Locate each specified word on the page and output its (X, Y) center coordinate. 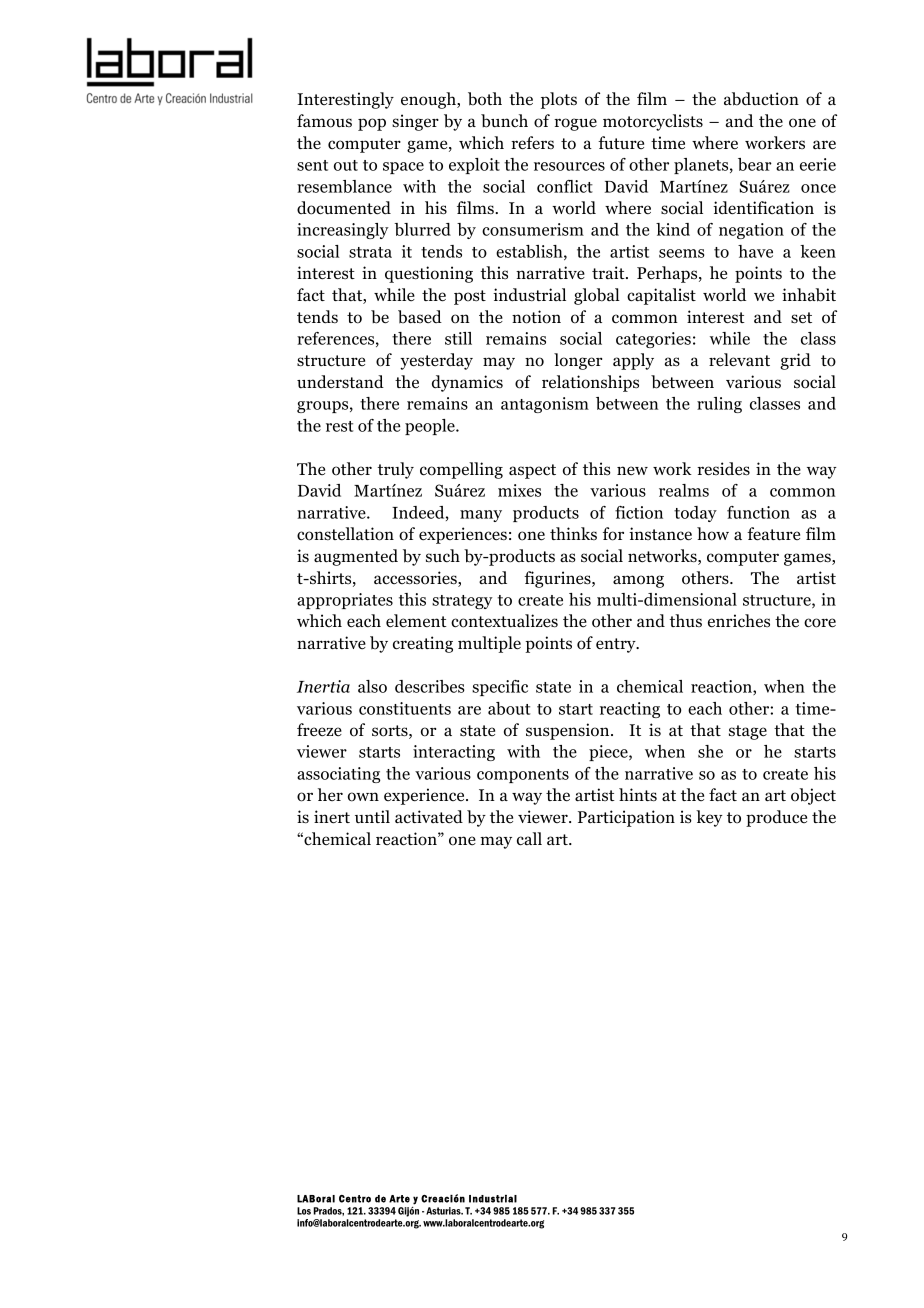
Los (304, 1211)
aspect (532, 471)
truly (395, 470)
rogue (575, 124)
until (372, 817)
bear (755, 164)
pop (372, 124)
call (529, 839)
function (758, 512)
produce (776, 818)
